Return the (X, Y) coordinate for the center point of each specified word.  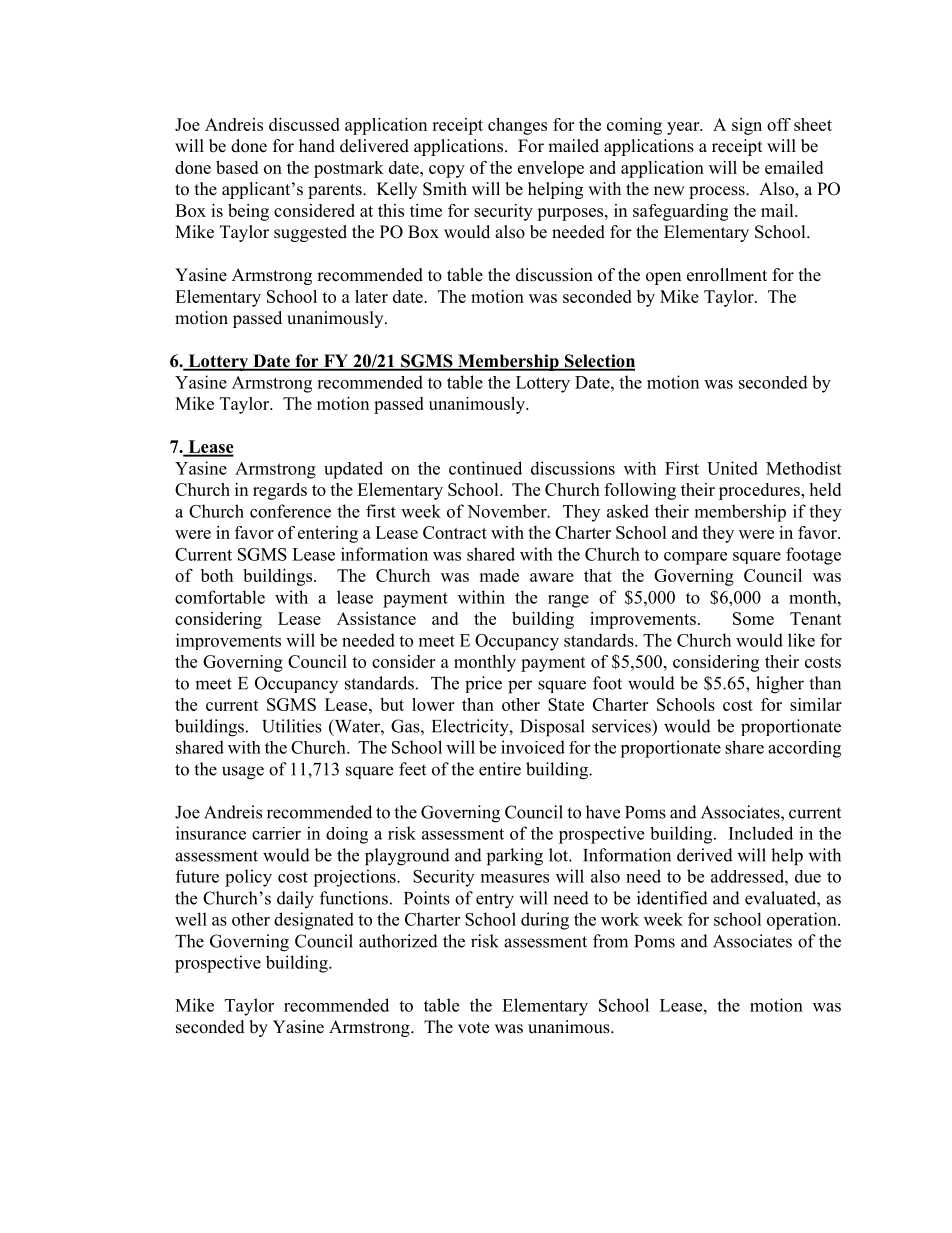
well (191, 919)
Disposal (552, 728)
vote (473, 1028)
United (732, 468)
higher (780, 685)
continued (485, 468)
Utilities (292, 726)
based (237, 167)
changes (517, 126)
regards (280, 491)
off (779, 124)
